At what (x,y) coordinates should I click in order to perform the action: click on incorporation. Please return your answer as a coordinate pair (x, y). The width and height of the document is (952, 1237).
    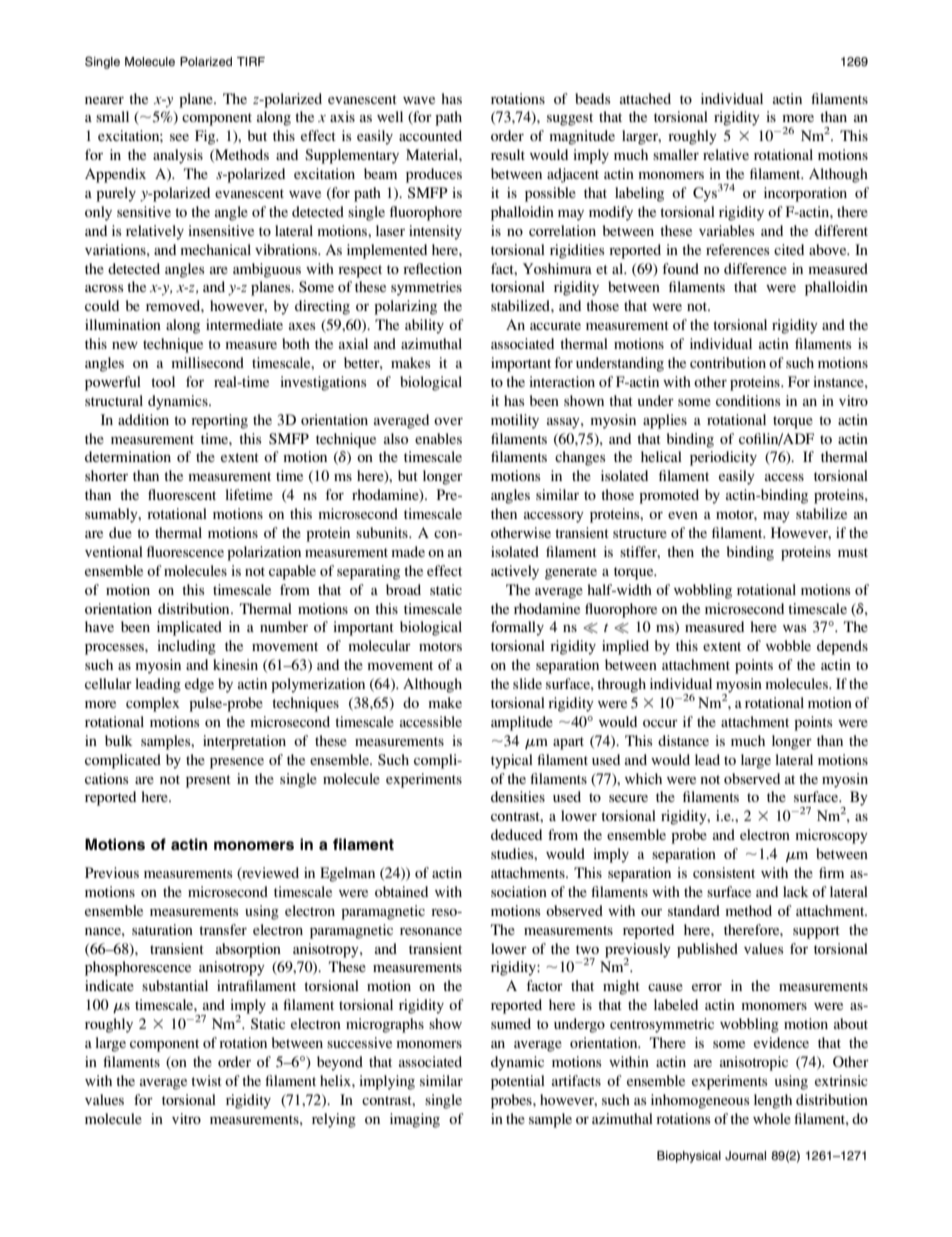
    Looking at the image, I should click on (805, 194).
